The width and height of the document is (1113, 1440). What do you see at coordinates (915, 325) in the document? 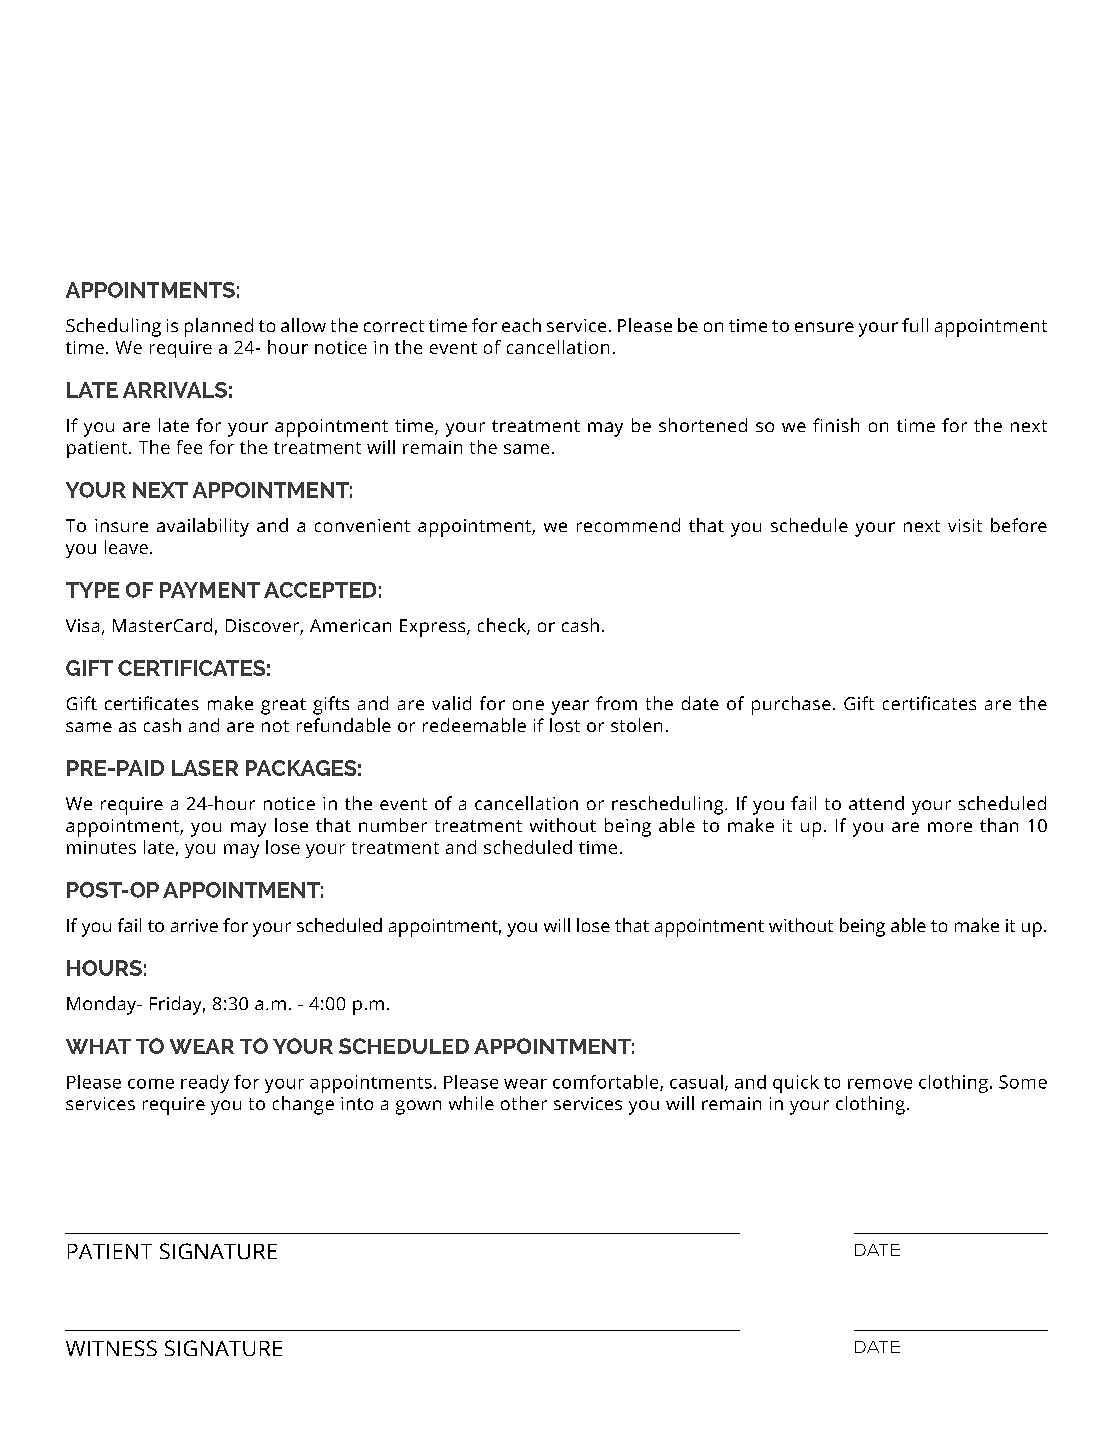
I see `full` at bounding box center [915, 325].
